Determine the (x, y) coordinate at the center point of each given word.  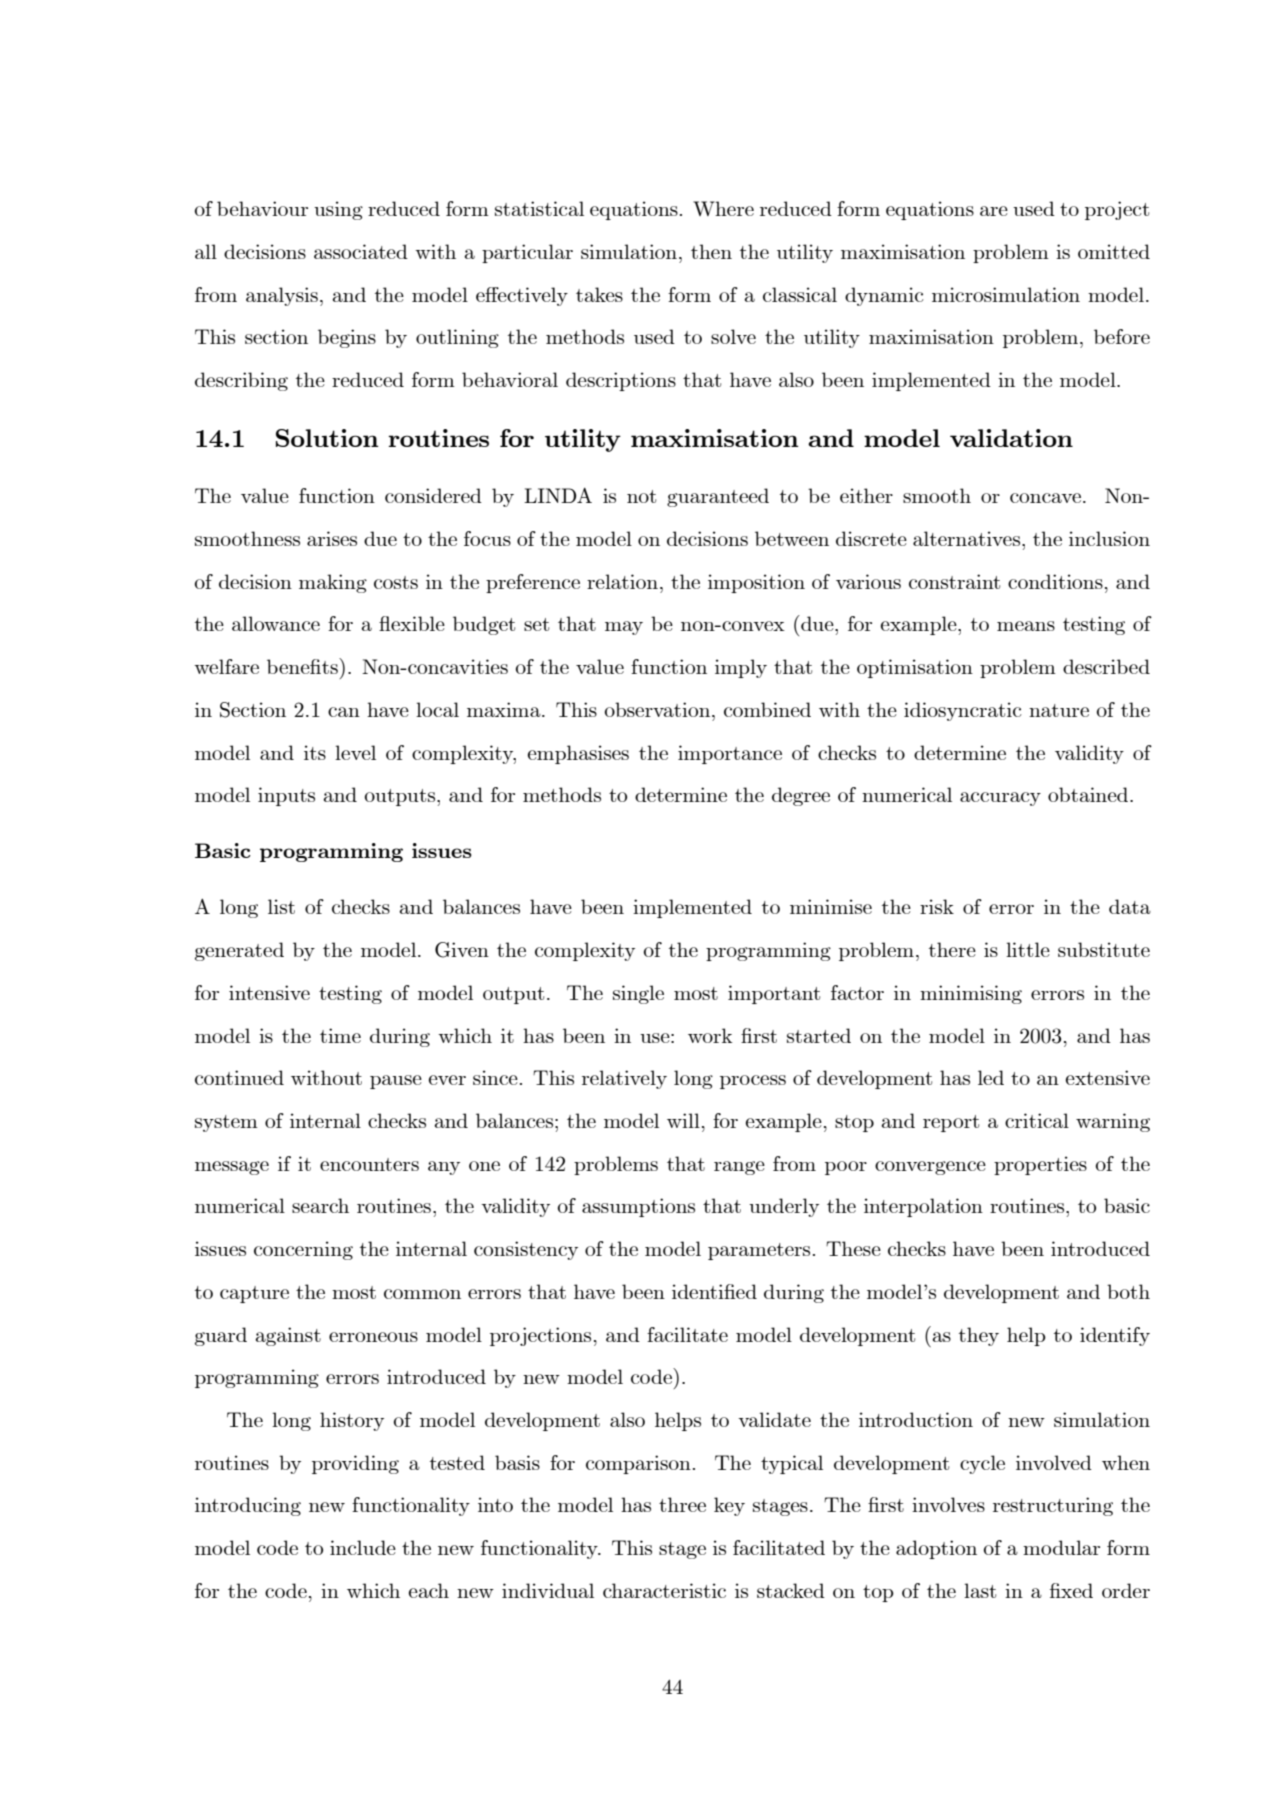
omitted (1114, 251)
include (363, 1547)
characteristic (664, 1590)
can (344, 712)
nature (1059, 710)
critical (1037, 1120)
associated (361, 251)
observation (659, 709)
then (711, 251)
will (683, 1120)
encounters (369, 1164)
